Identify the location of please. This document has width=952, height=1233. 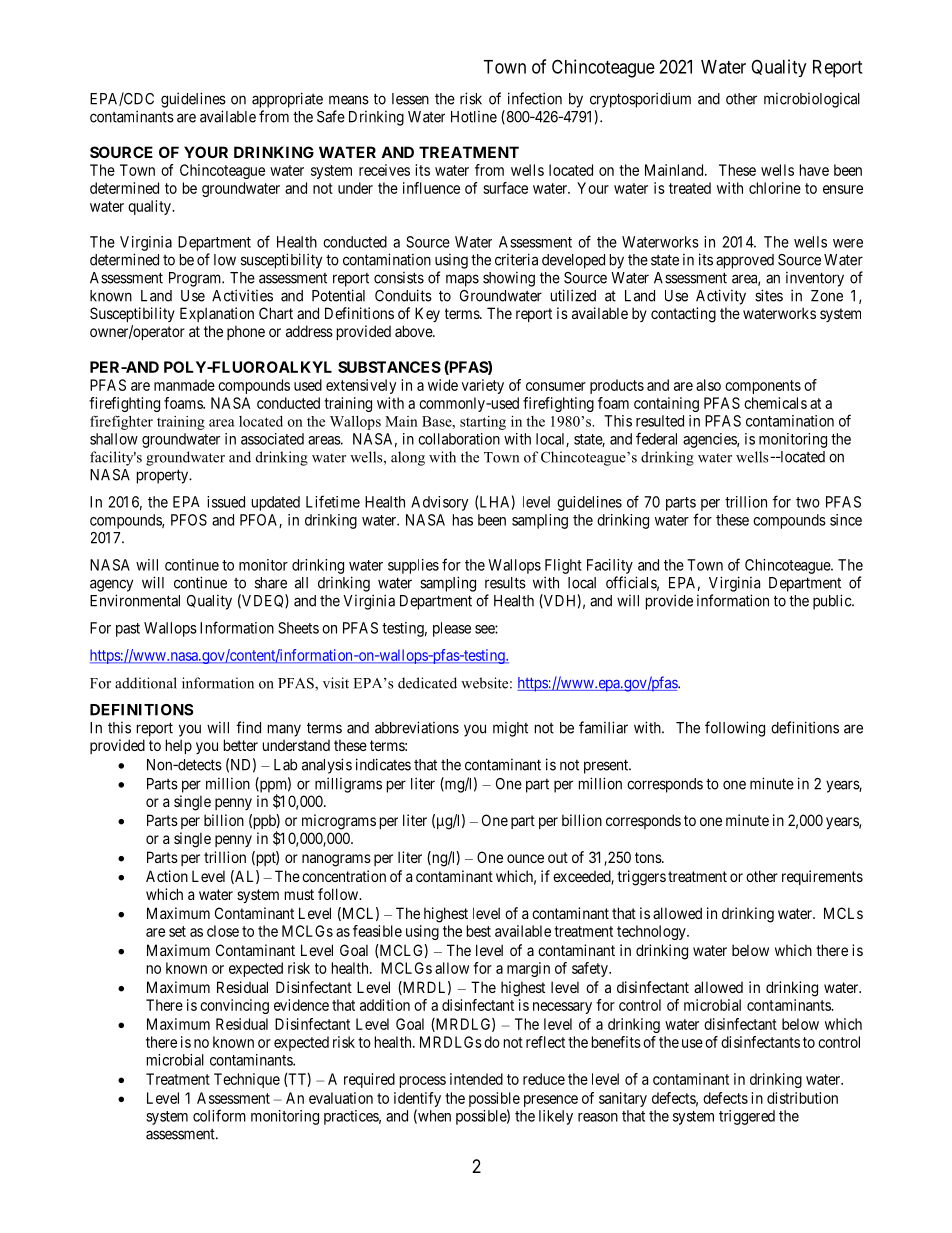
(452, 629).
